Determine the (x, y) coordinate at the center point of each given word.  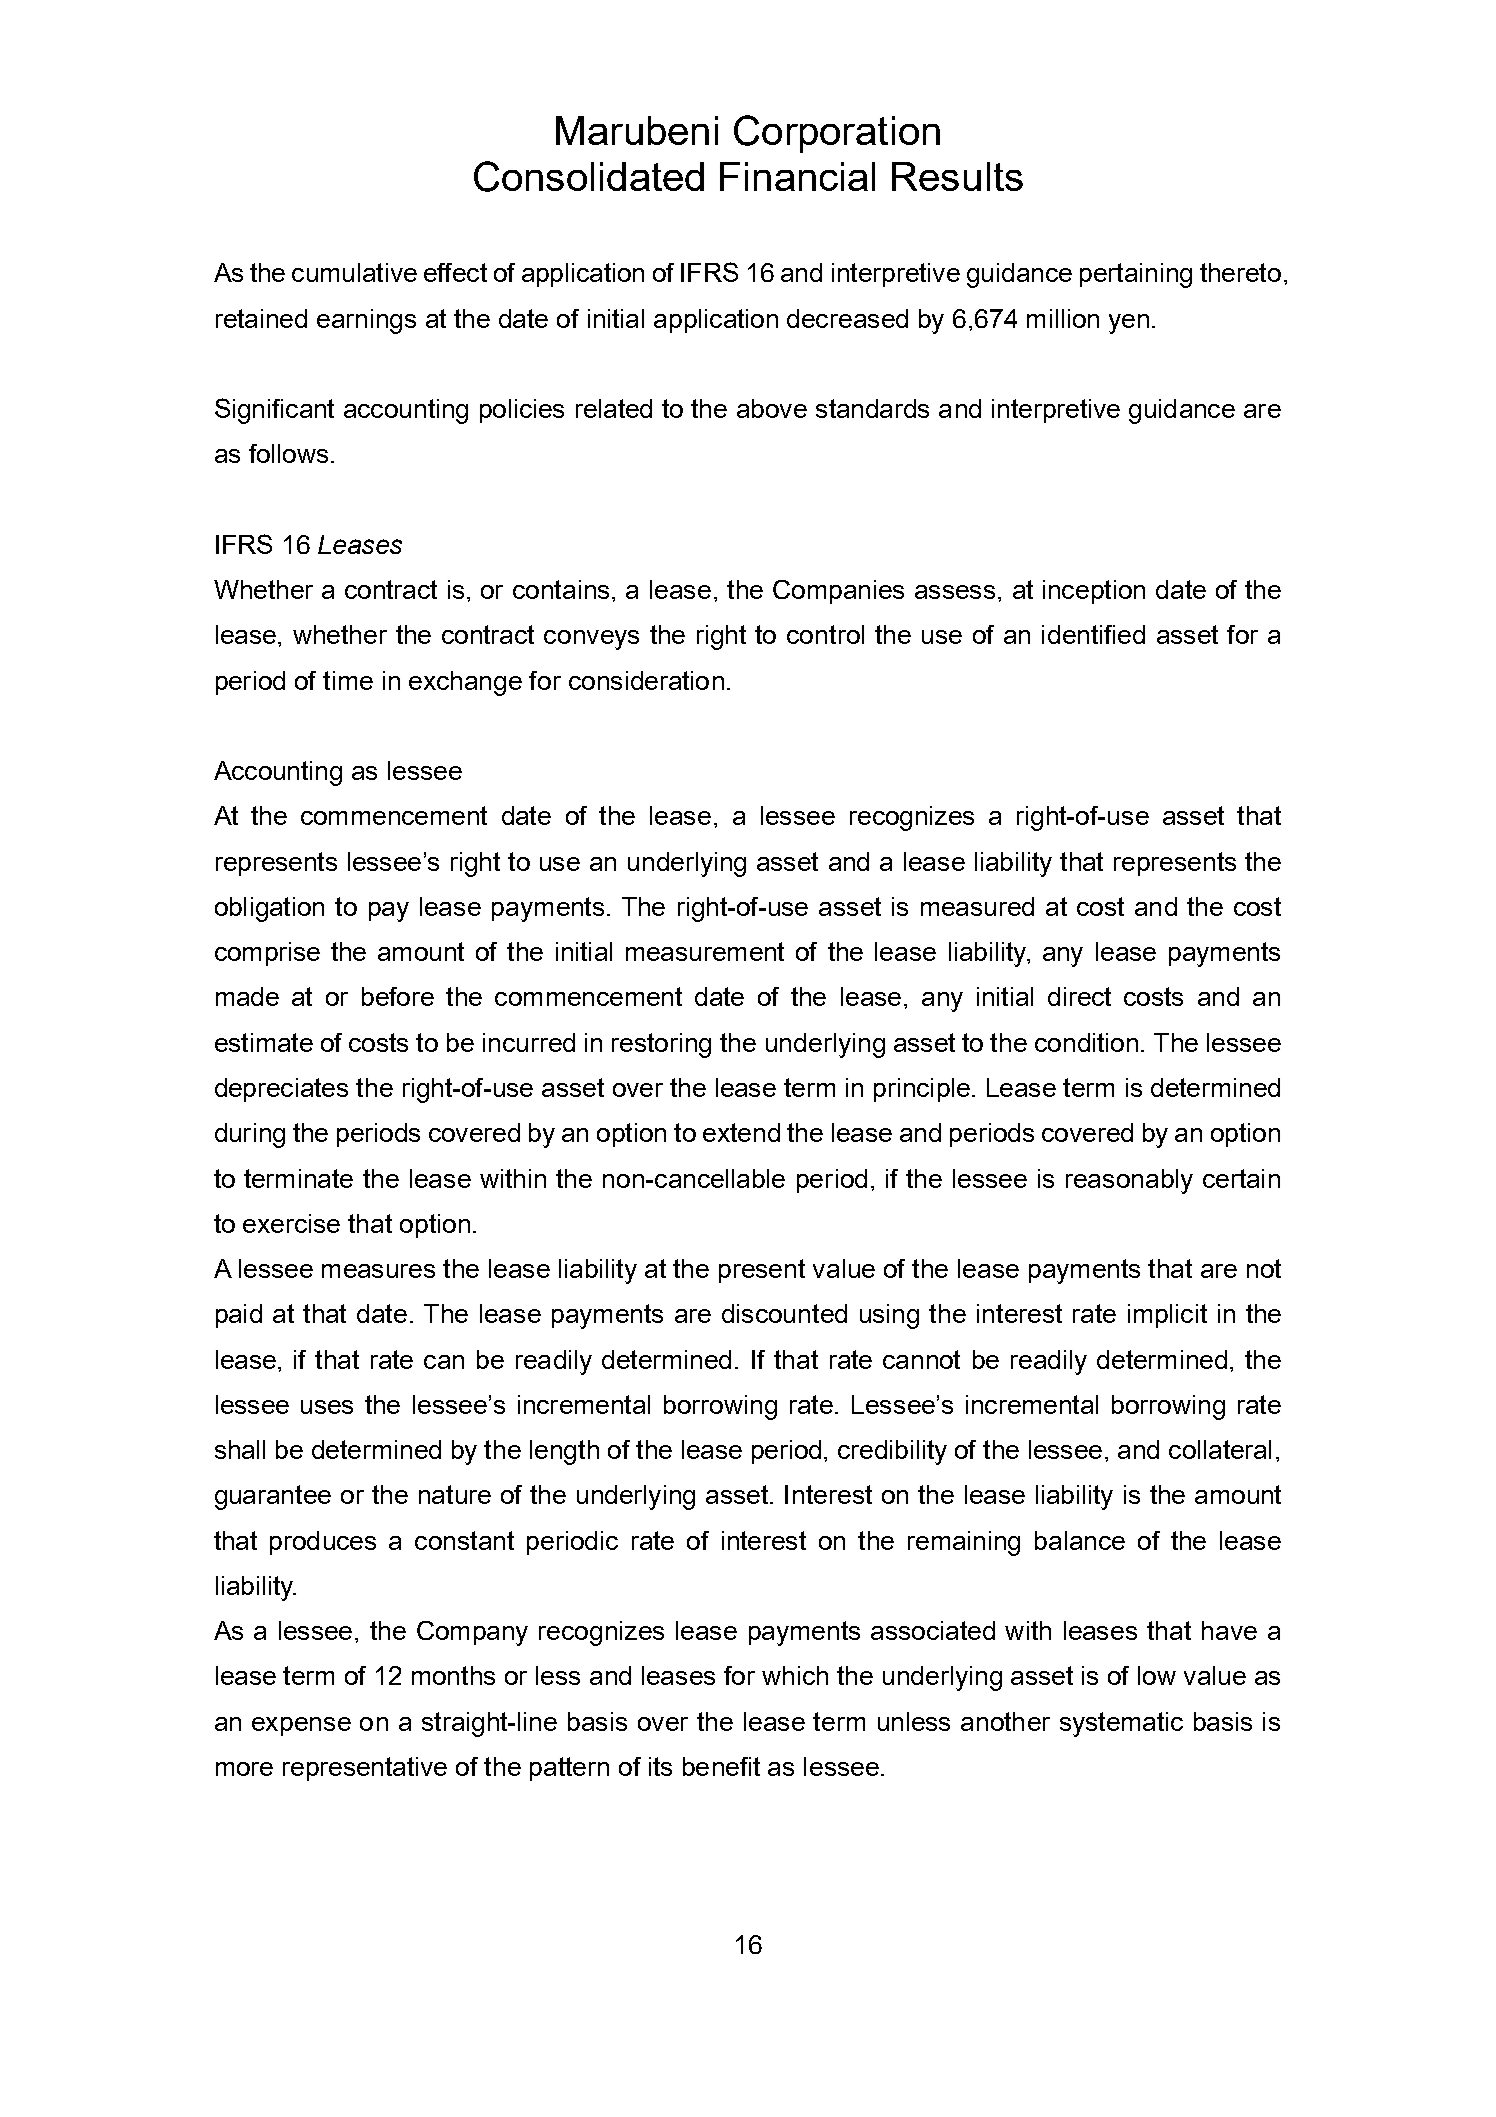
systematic (1121, 1724)
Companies (838, 592)
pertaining (1136, 275)
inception (1094, 592)
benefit (721, 1766)
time (348, 680)
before (398, 996)
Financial (797, 176)
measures (378, 1271)
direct (1079, 996)
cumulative (354, 272)
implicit (1167, 1316)
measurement (705, 951)
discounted (784, 1313)
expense (301, 1726)
